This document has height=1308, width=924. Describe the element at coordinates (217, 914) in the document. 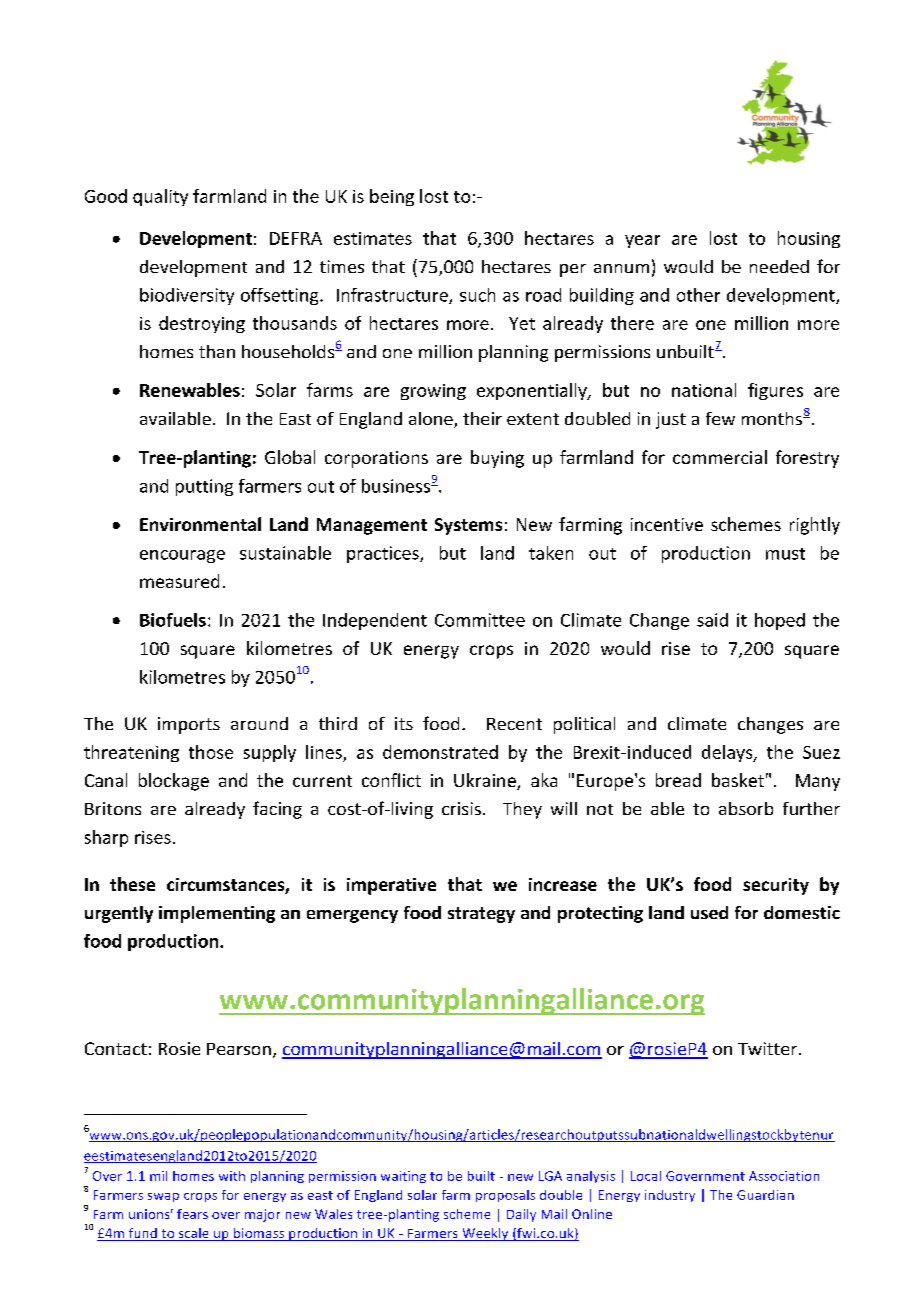

I see `implementing` at that location.
